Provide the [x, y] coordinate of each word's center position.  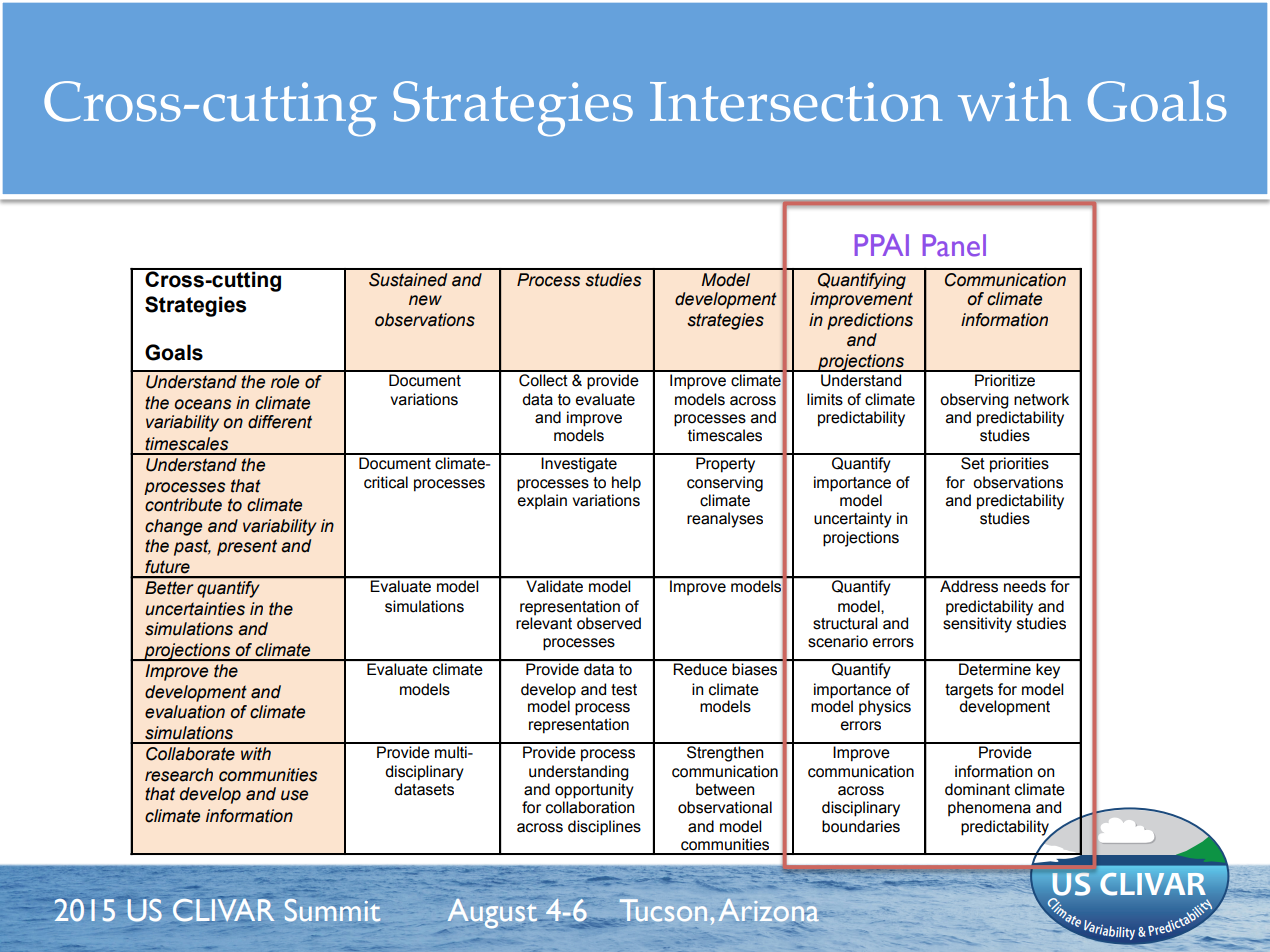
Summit [332, 910]
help [626, 483]
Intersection [796, 102]
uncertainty [853, 520]
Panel [954, 245]
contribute [183, 505]
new [425, 300]
